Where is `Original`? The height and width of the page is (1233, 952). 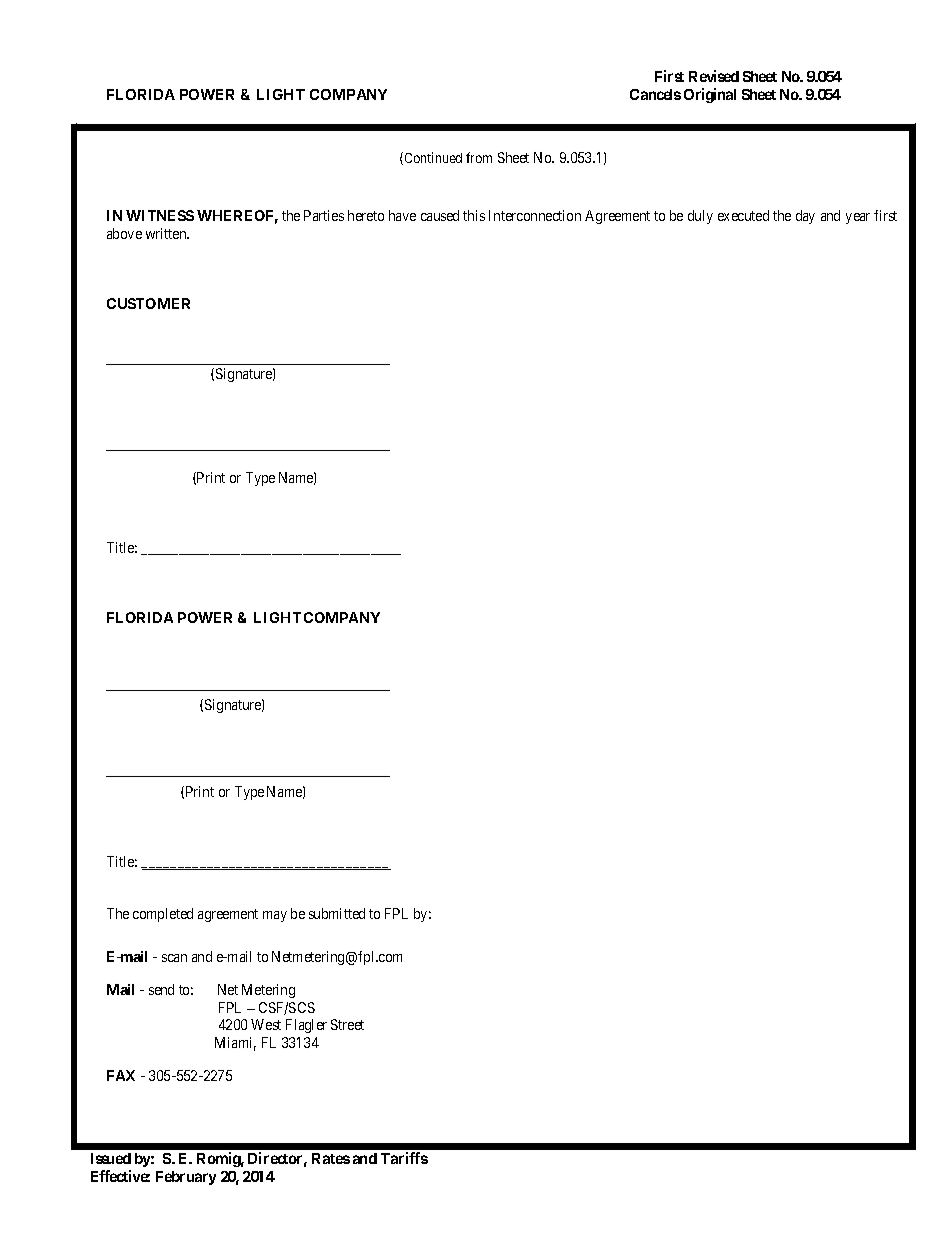 Original is located at coordinates (710, 95).
